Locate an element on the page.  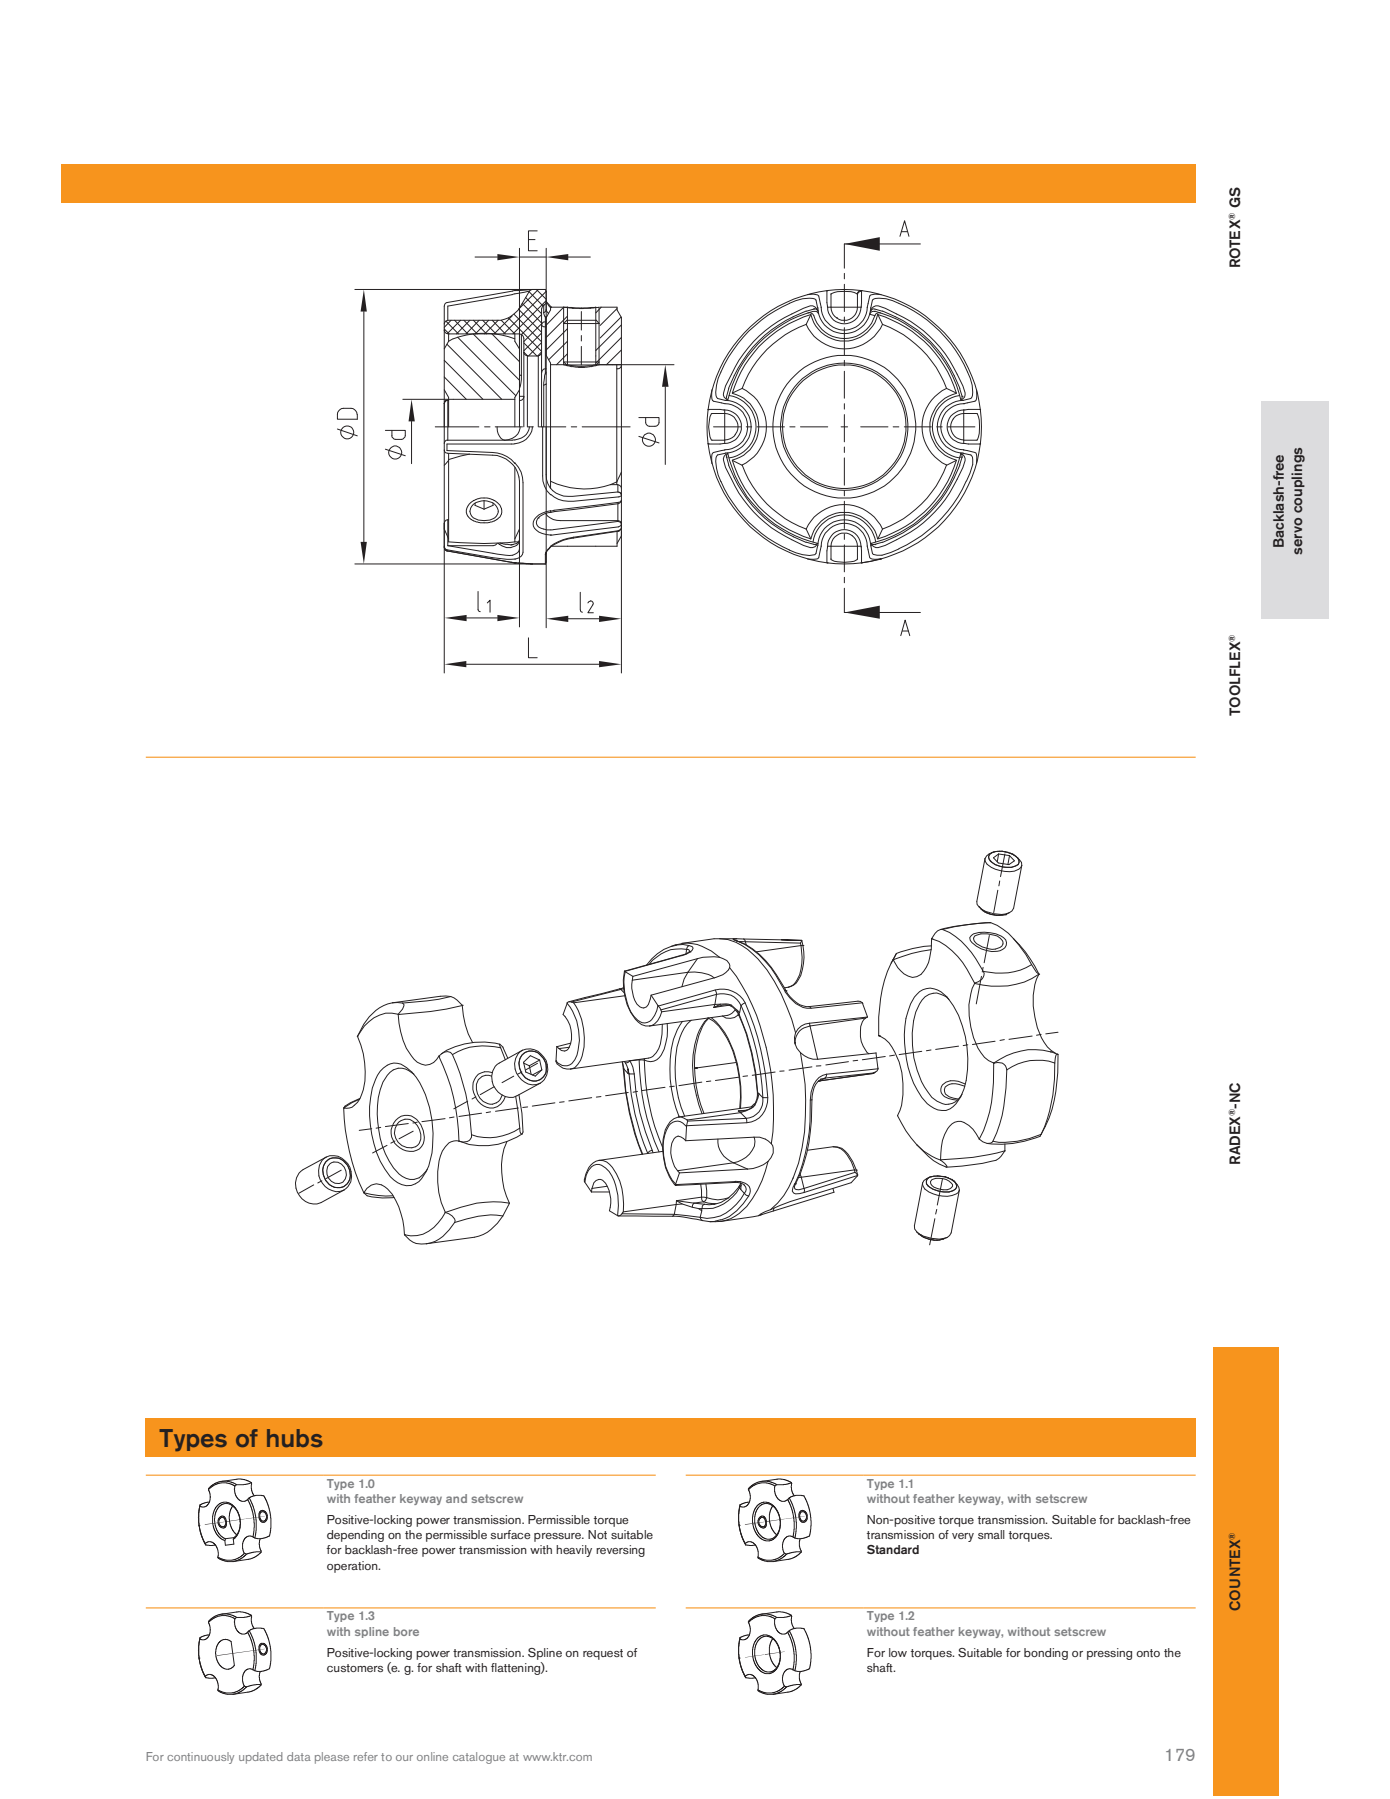
catalogue is located at coordinates (479, 1758).
